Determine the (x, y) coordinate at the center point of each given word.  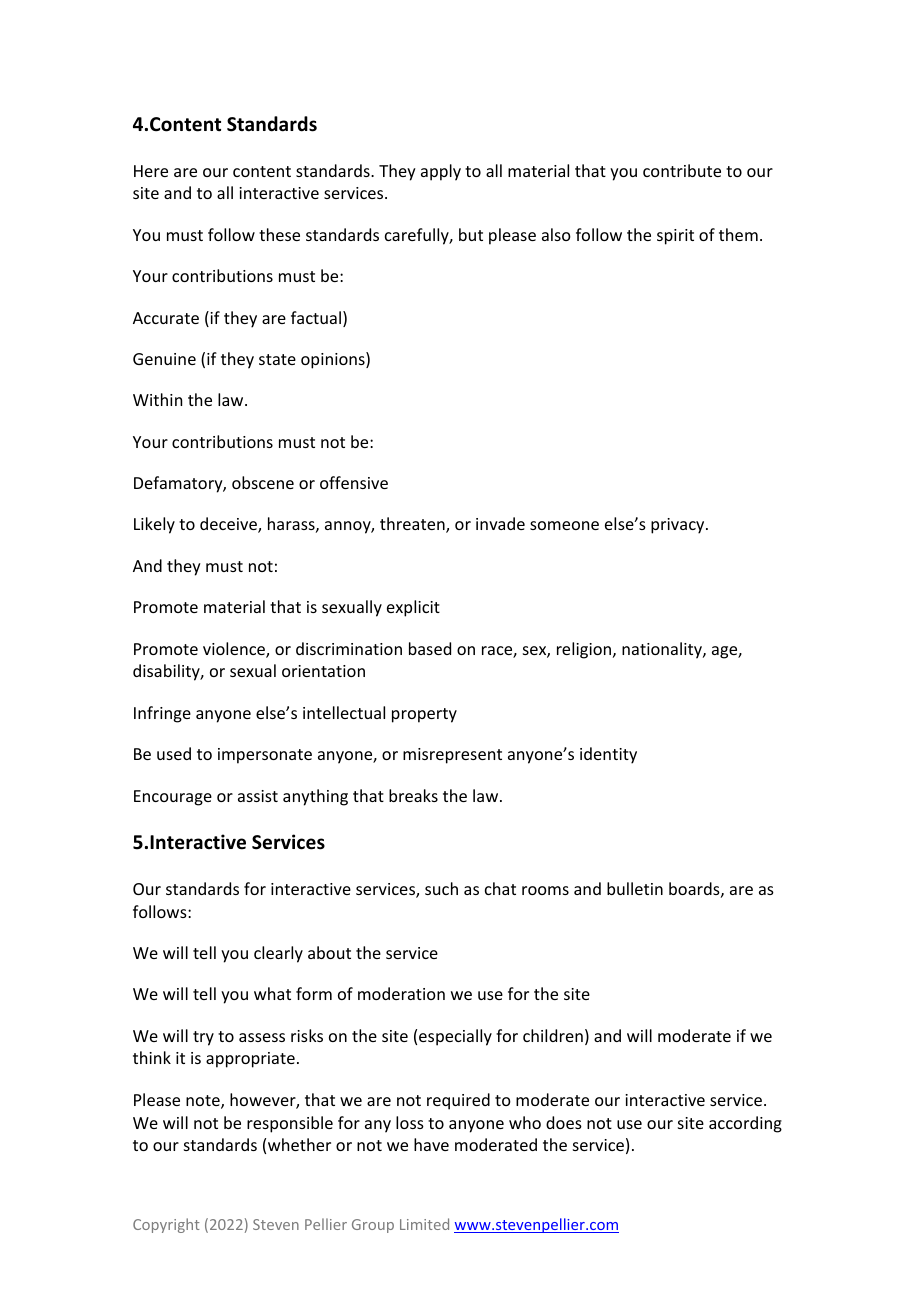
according (745, 1124)
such (441, 888)
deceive (229, 525)
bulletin (635, 888)
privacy (679, 526)
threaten (413, 525)
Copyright (166, 1225)
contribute (682, 170)
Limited (424, 1224)
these (279, 234)
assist (258, 796)
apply (441, 172)
